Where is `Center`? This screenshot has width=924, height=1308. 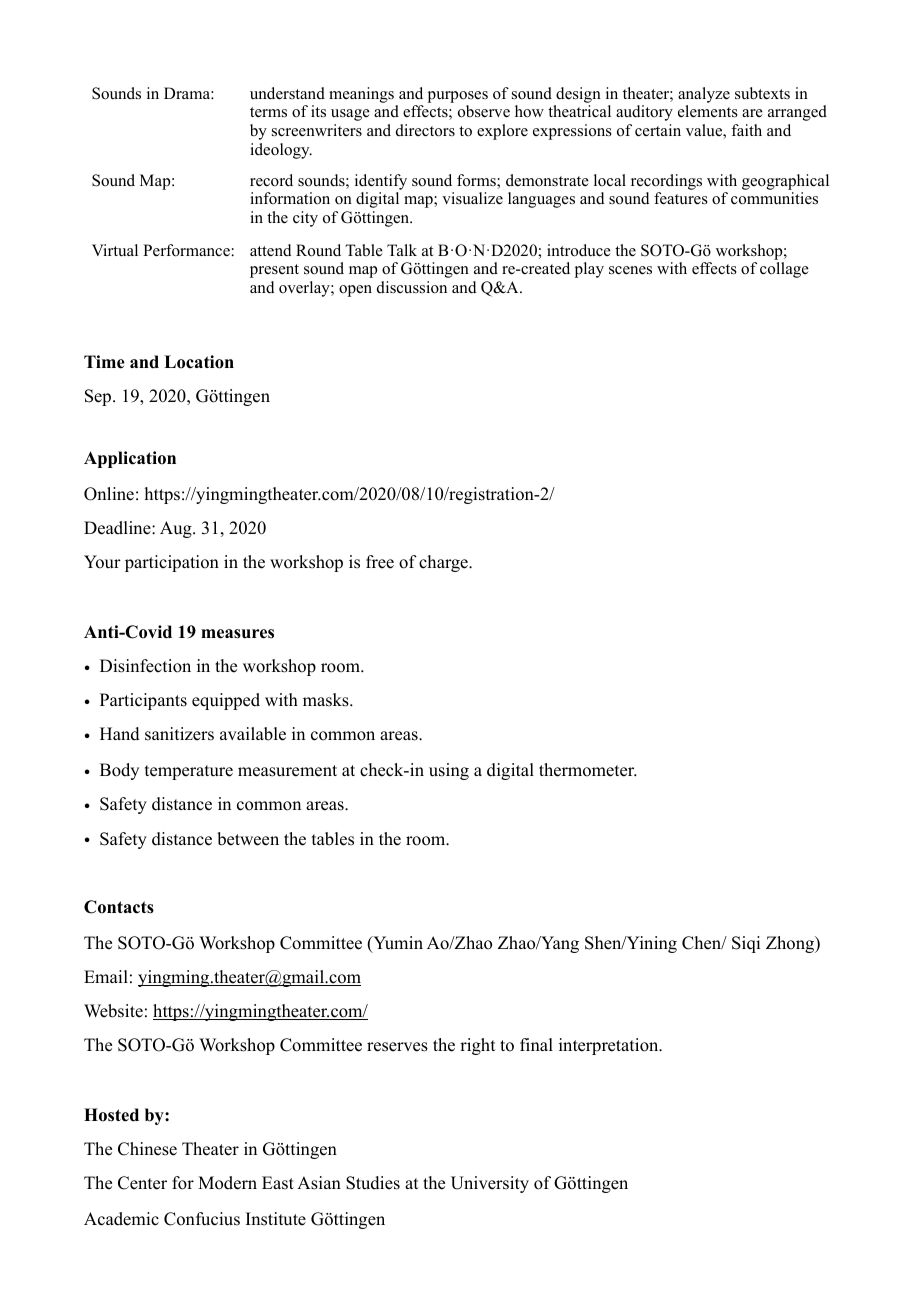 Center is located at coordinates (142, 1183).
